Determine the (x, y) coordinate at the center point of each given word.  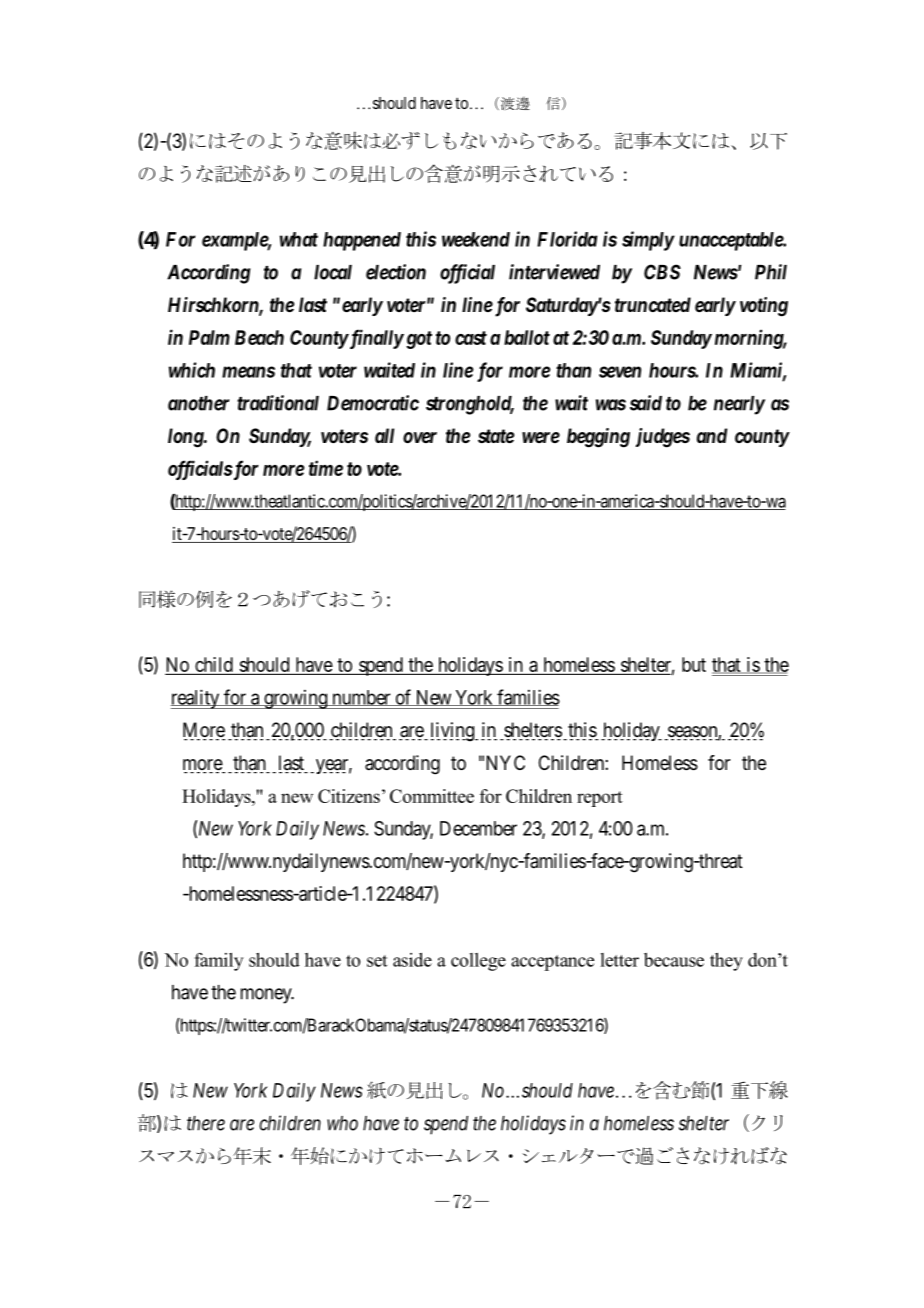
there (206, 1123)
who (342, 1123)
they (726, 962)
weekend (476, 239)
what (299, 239)
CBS (662, 272)
